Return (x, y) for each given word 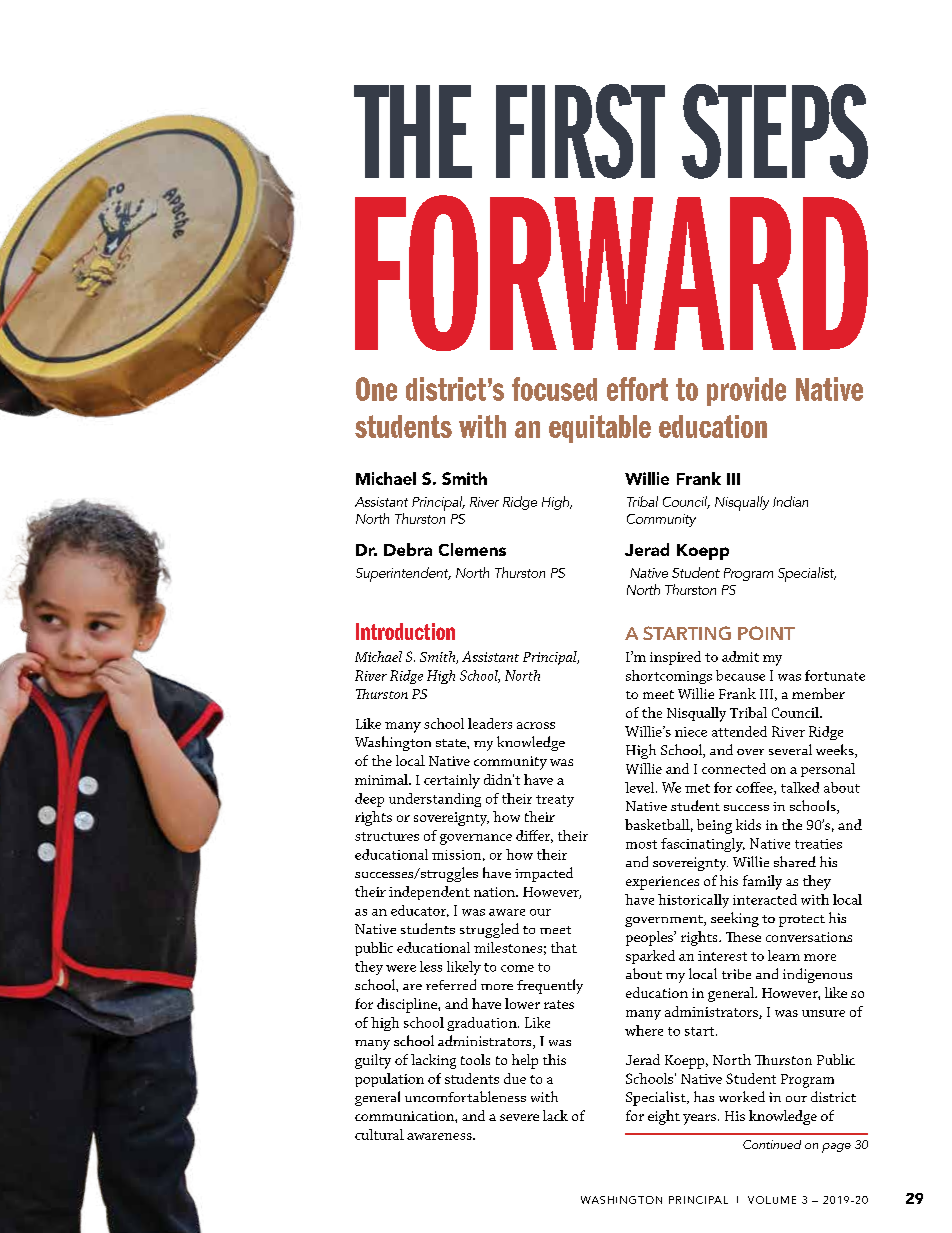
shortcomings (669, 677)
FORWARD (611, 273)
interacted (765, 899)
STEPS (775, 131)
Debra (408, 549)
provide (746, 391)
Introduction (405, 631)
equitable (600, 429)
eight (664, 1117)
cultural (379, 1134)
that (564, 947)
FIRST (580, 131)
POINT (766, 633)
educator (420, 911)
